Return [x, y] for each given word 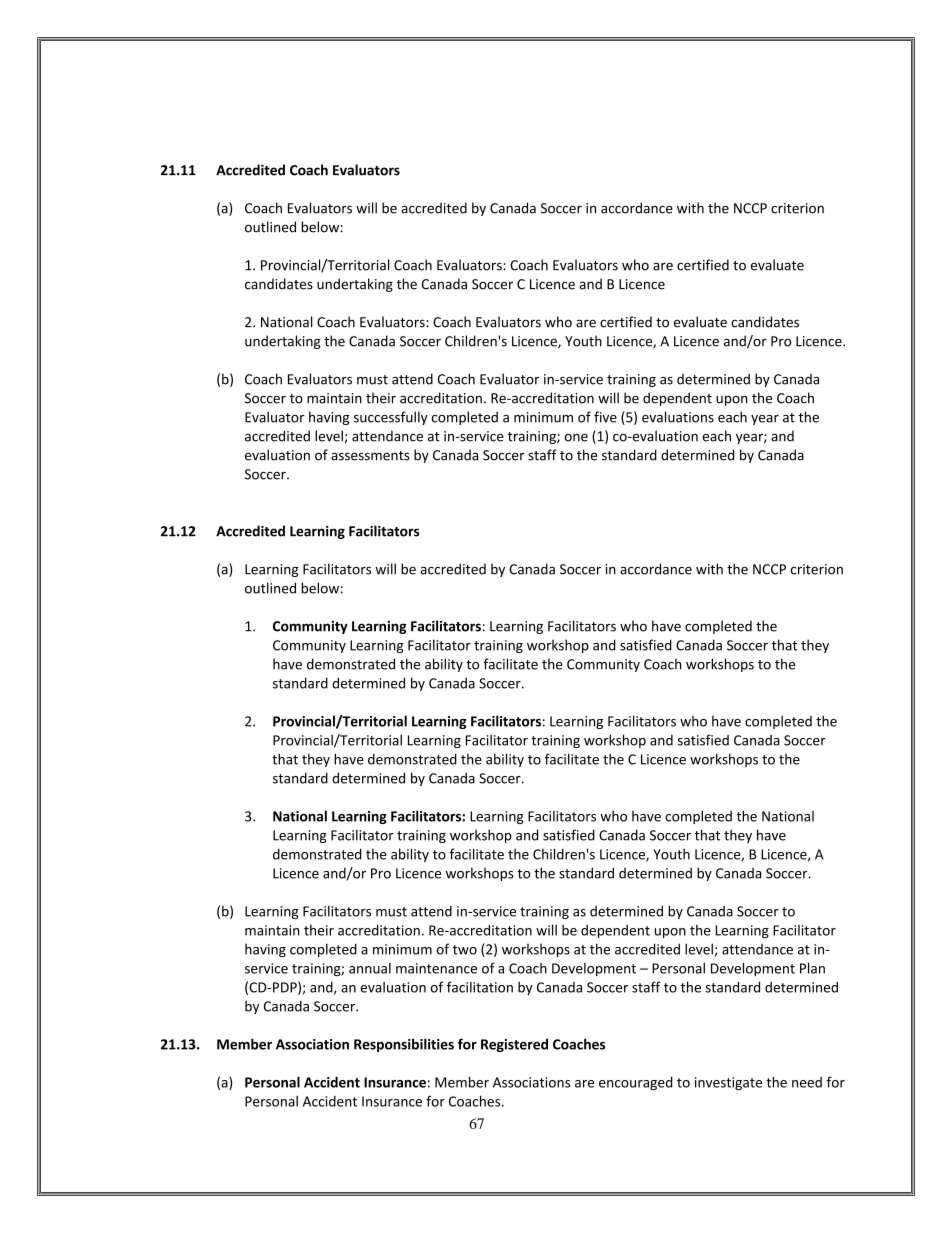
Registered [514, 1045]
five [605, 417]
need [807, 1082]
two [465, 950]
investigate [728, 1083]
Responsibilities [404, 1045]
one [576, 438]
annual [370, 968]
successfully [391, 418]
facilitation [480, 987]
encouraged [636, 1083]
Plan [812, 968]
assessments [370, 456]
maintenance [436, 968]
